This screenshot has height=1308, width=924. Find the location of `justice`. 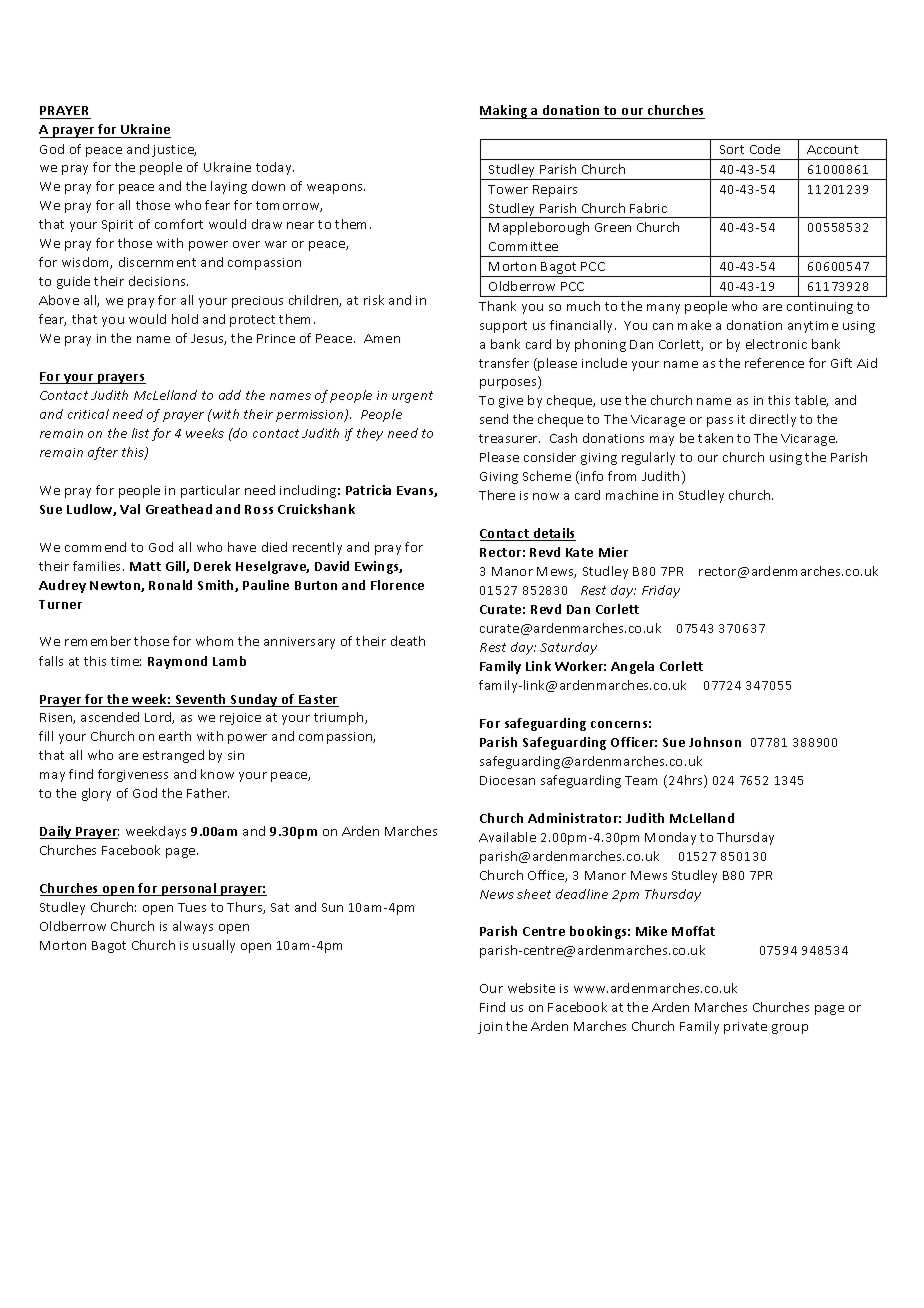

justice is located at coordinates (174, 151).
